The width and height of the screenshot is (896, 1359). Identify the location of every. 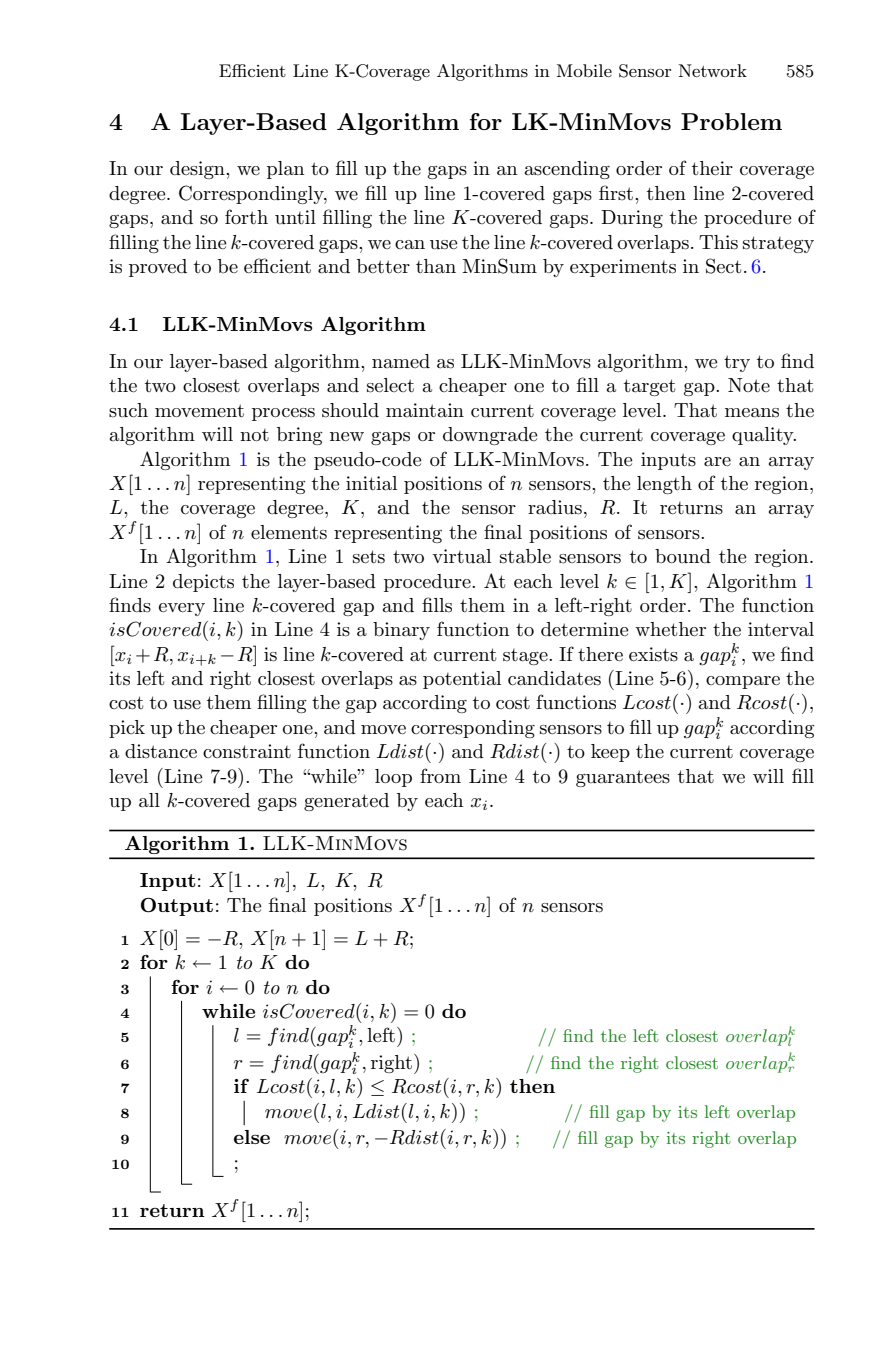
(182, 609).
